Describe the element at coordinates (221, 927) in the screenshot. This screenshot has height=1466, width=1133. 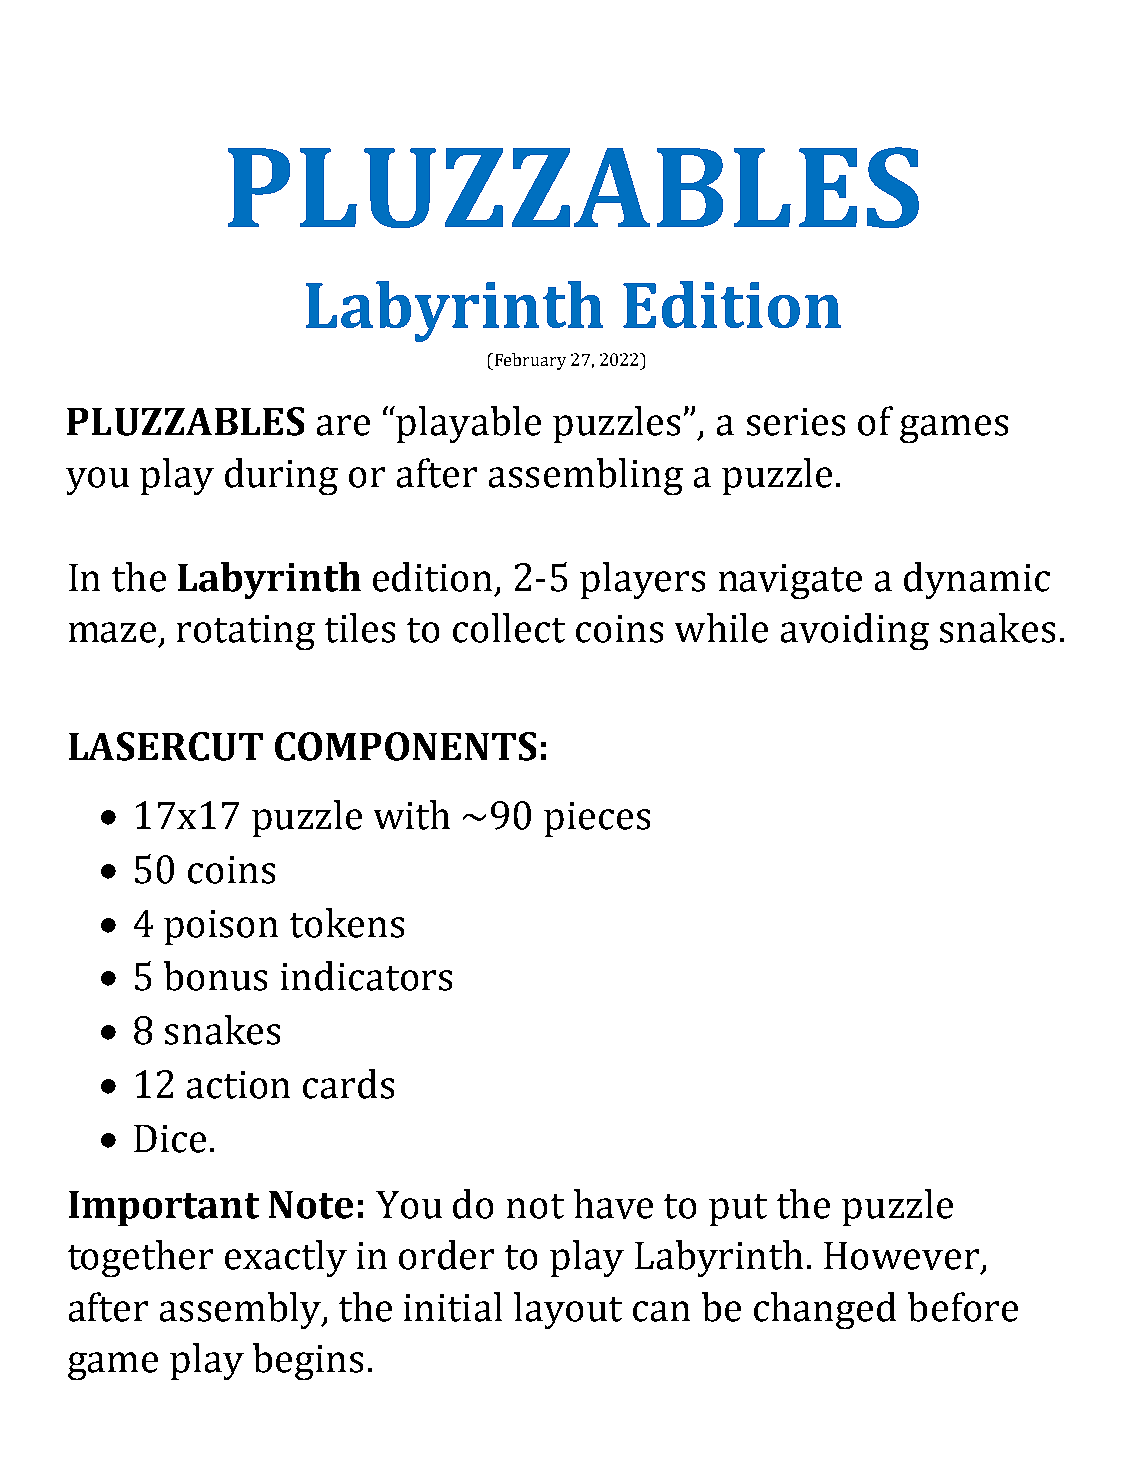
I see `poison` at that location.
